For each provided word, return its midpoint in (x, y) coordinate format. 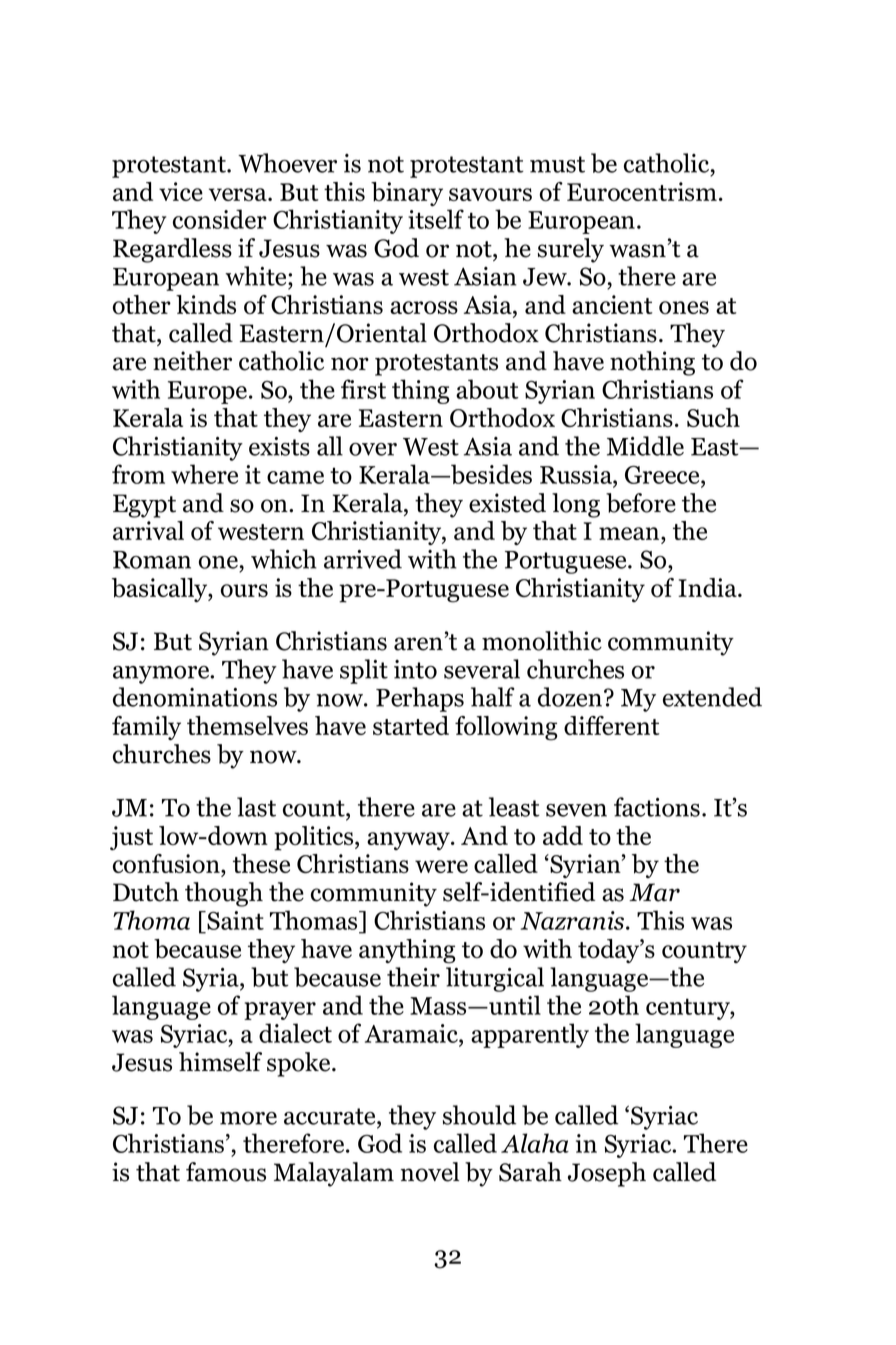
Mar (654, 892)
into (415, 669)
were (441, 866)
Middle (645, 446)
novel (429, 1172)
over (373, 449)
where (204, 474)
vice (181, 191)
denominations (195, 697)
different (612, 725)
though (224, 894)
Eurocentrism (642, 191)
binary (407, 194)
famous (226, 1172)
